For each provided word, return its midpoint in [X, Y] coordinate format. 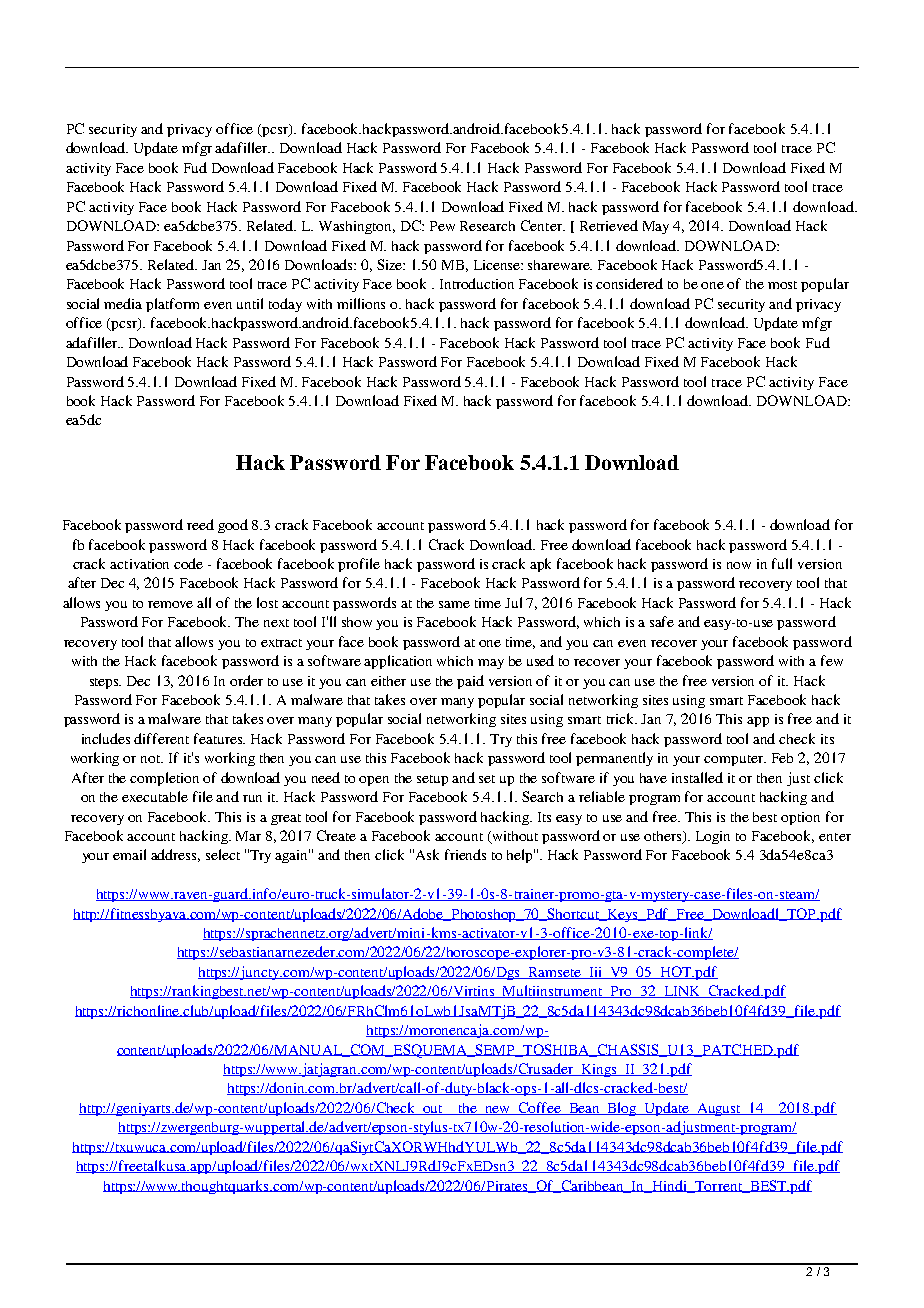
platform [172, 305]
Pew [442, 226]
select [223, 854]
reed [200, 524]
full [782, 563]
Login [713, 837]
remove [170, 604]
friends [465, 854]
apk [540, 565]
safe [662, 621]
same [454, 604]
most [782, 285]
